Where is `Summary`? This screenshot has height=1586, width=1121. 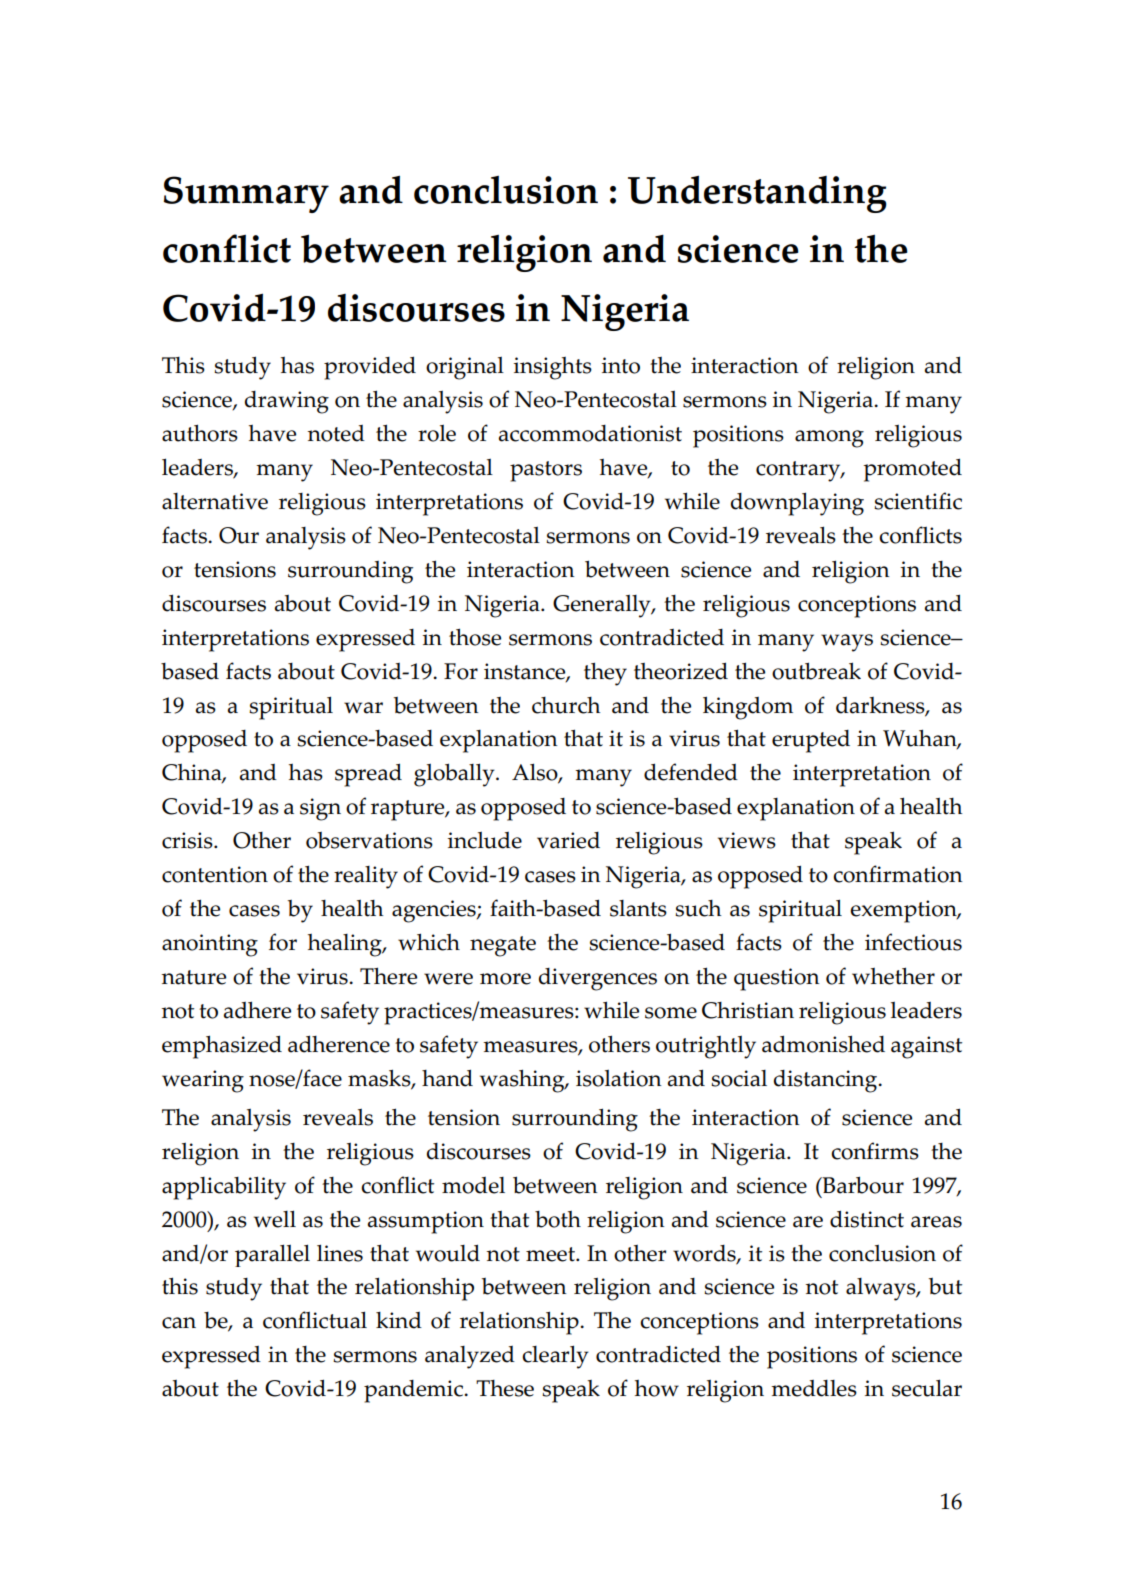
Summary is located at coordinates (246, 194).
